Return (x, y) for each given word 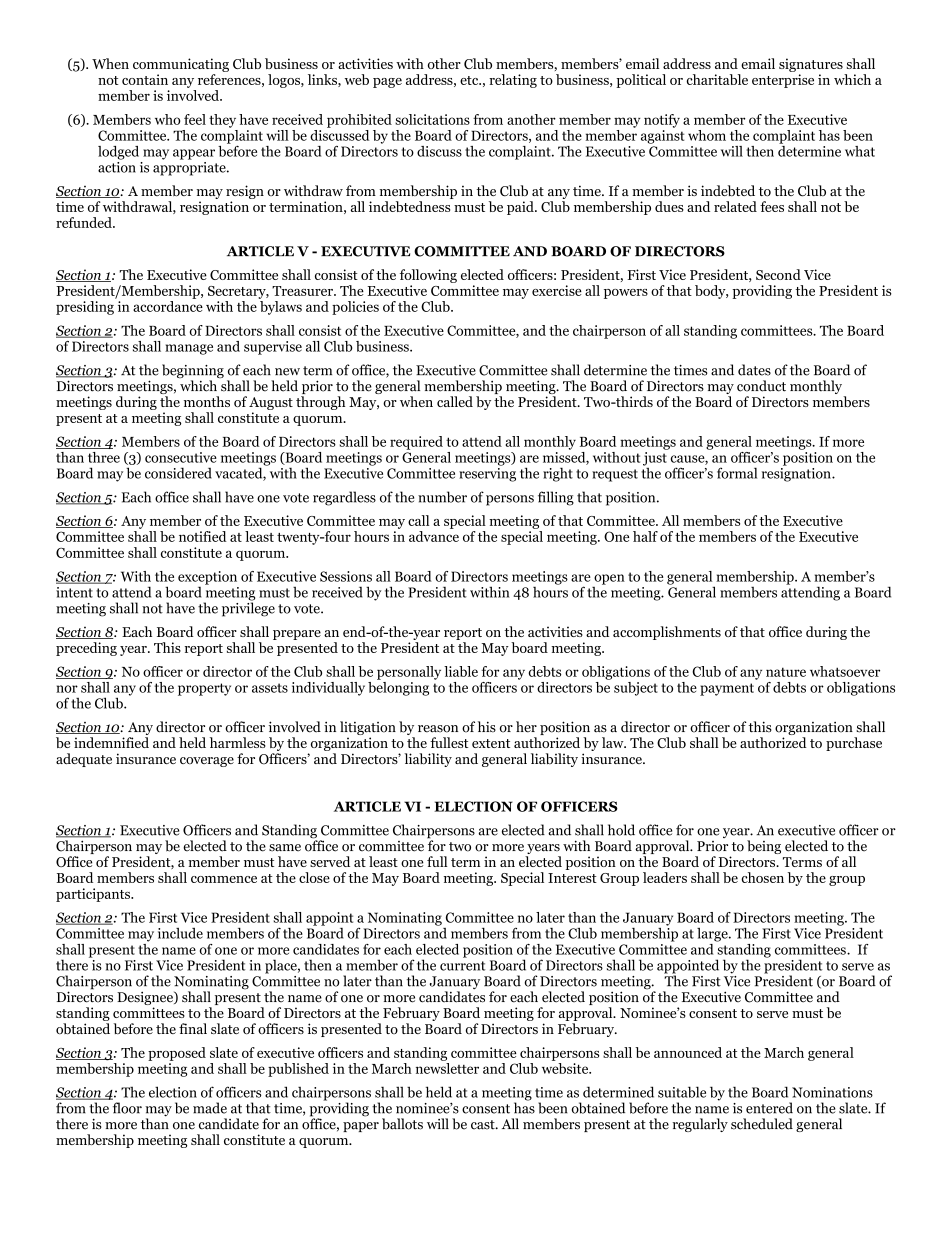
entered (769, 1108)
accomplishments (667, 633)
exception (207, 579)
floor (127, 1108)
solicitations (432, 119)
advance (434, 536)
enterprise (783, 81)
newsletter (447, 1068)
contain (145, 79)
